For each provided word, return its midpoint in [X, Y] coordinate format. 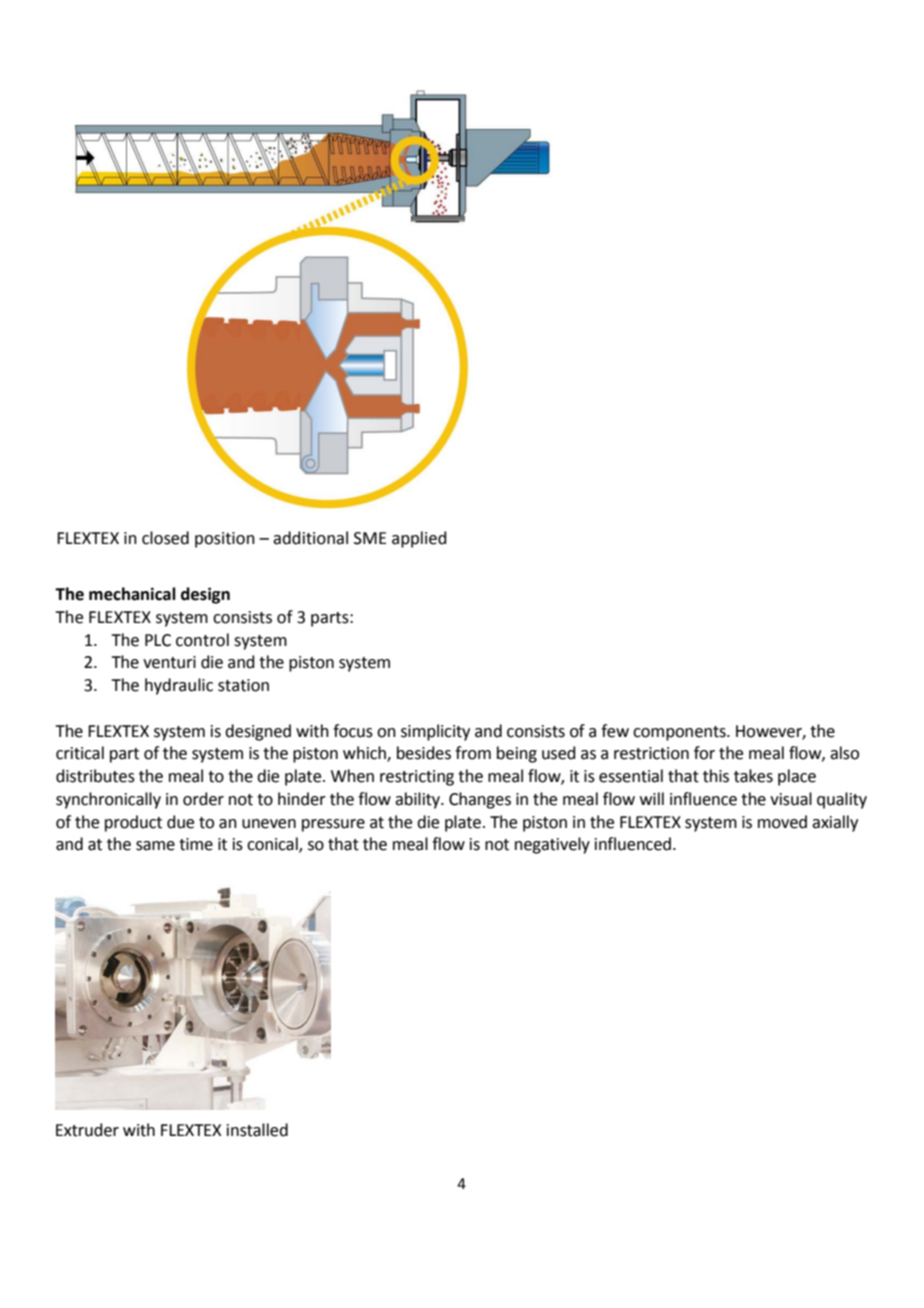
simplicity [435, 732]
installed [257, 1130]
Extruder [87, 1130]
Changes [480, 800]
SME [370, 538]
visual [791, 799]
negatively [552, 845]
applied [419, 539]
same [155, 846]
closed [165, 538]
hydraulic [179, 686]
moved [782, 822]
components [680, 733]
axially [835, 823]
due [180, 822]
